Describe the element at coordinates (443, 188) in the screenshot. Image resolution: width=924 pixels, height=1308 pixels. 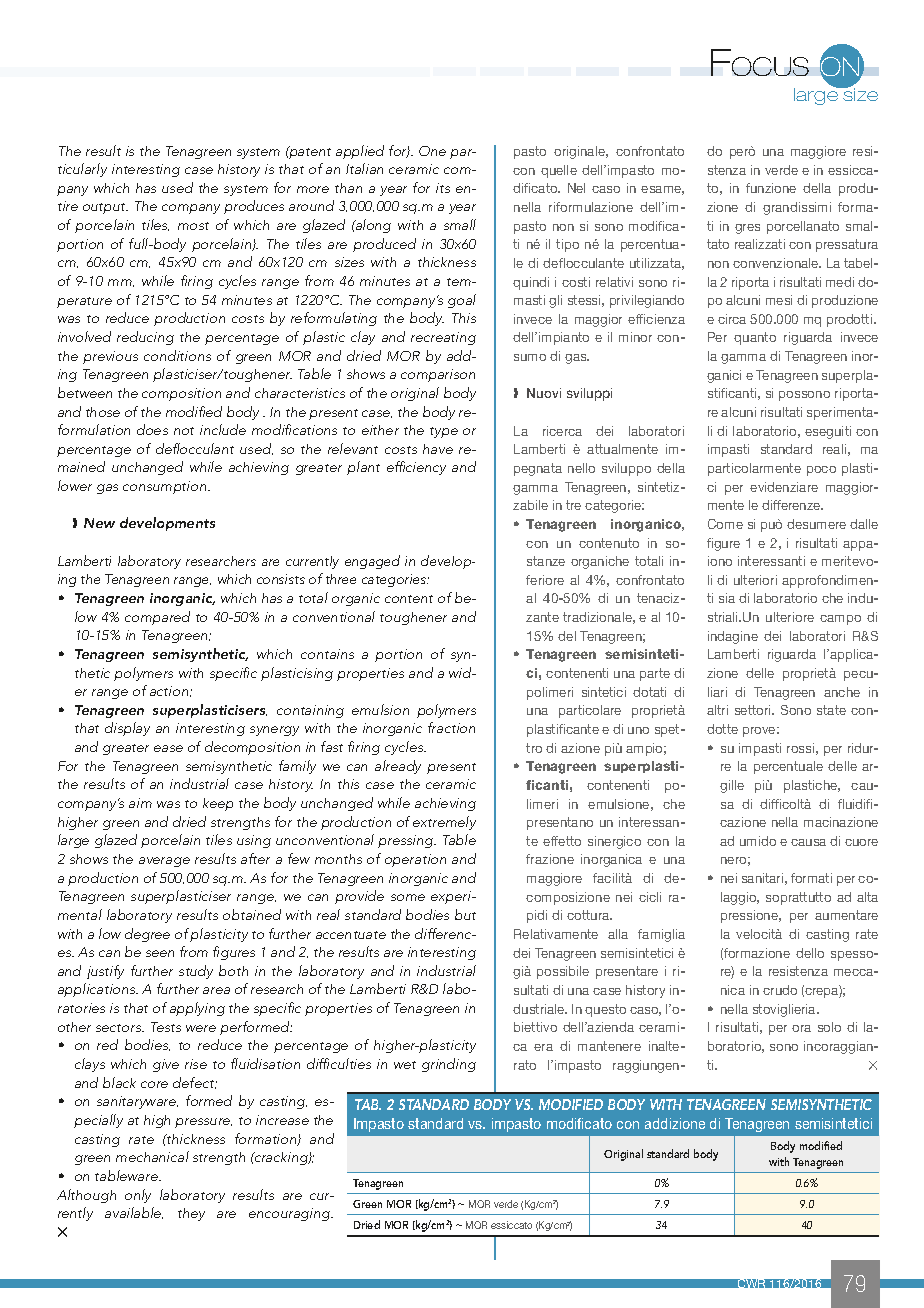
I see `its` at that location.
